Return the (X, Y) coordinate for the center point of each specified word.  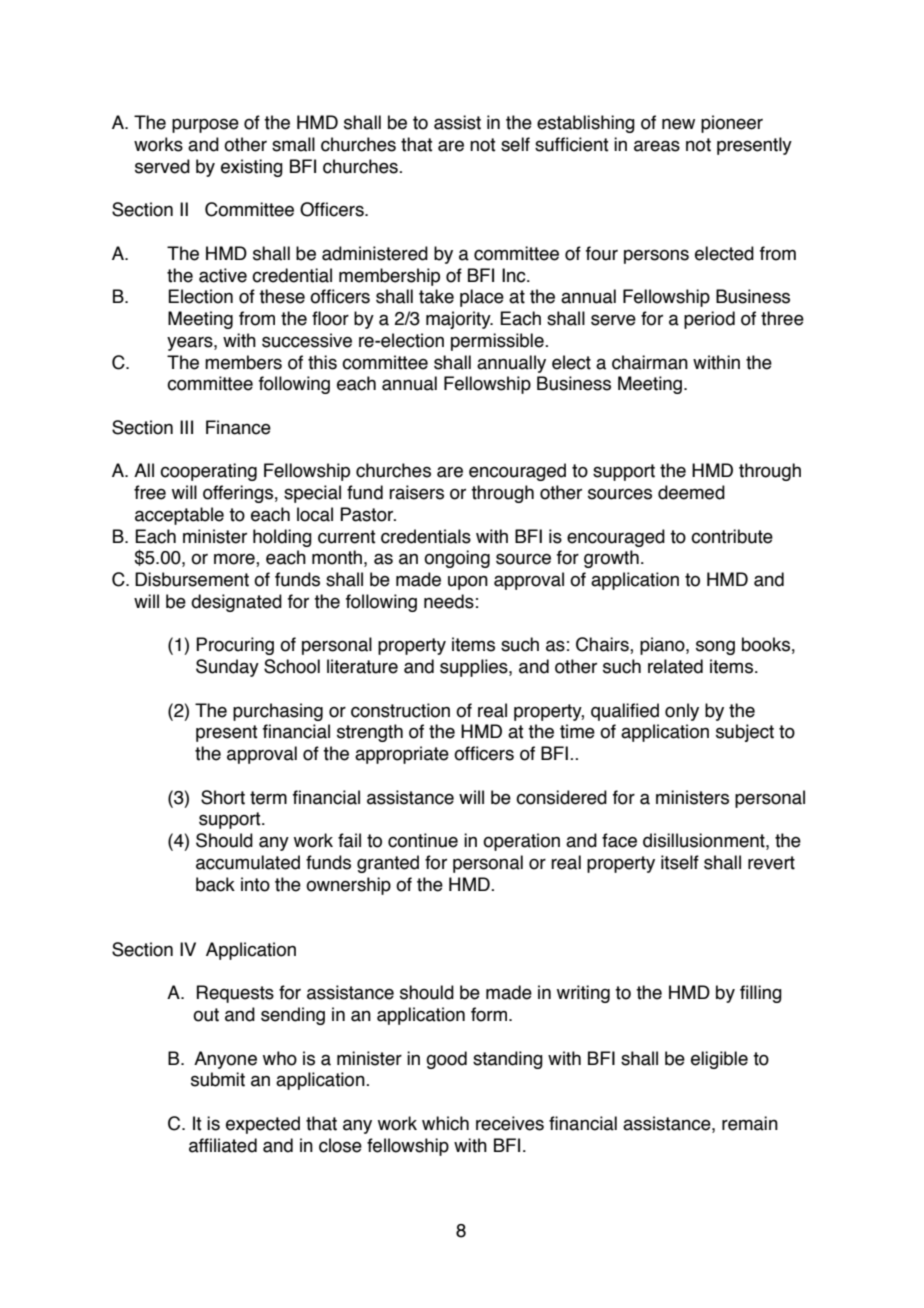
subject (745, 733)
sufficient (572, 144)
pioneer (732, 124)
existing (252, 168)
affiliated (223, 1145)
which (445, 1123)
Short (223, 797)
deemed (691, 492)
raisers (416, 492)
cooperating (208, 472)
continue (423, 840)
